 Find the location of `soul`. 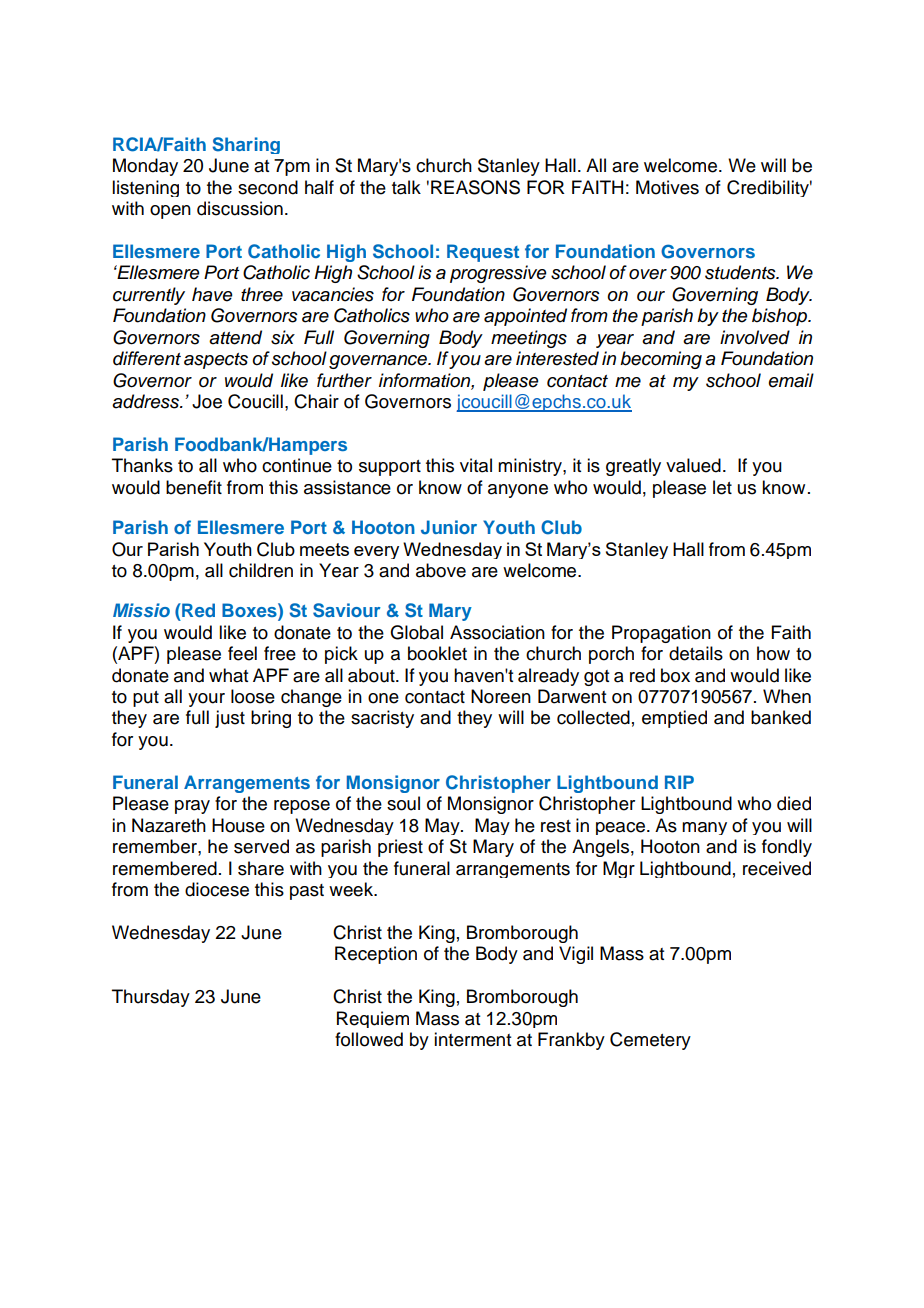

soul is located at coordinates (403, 803).
